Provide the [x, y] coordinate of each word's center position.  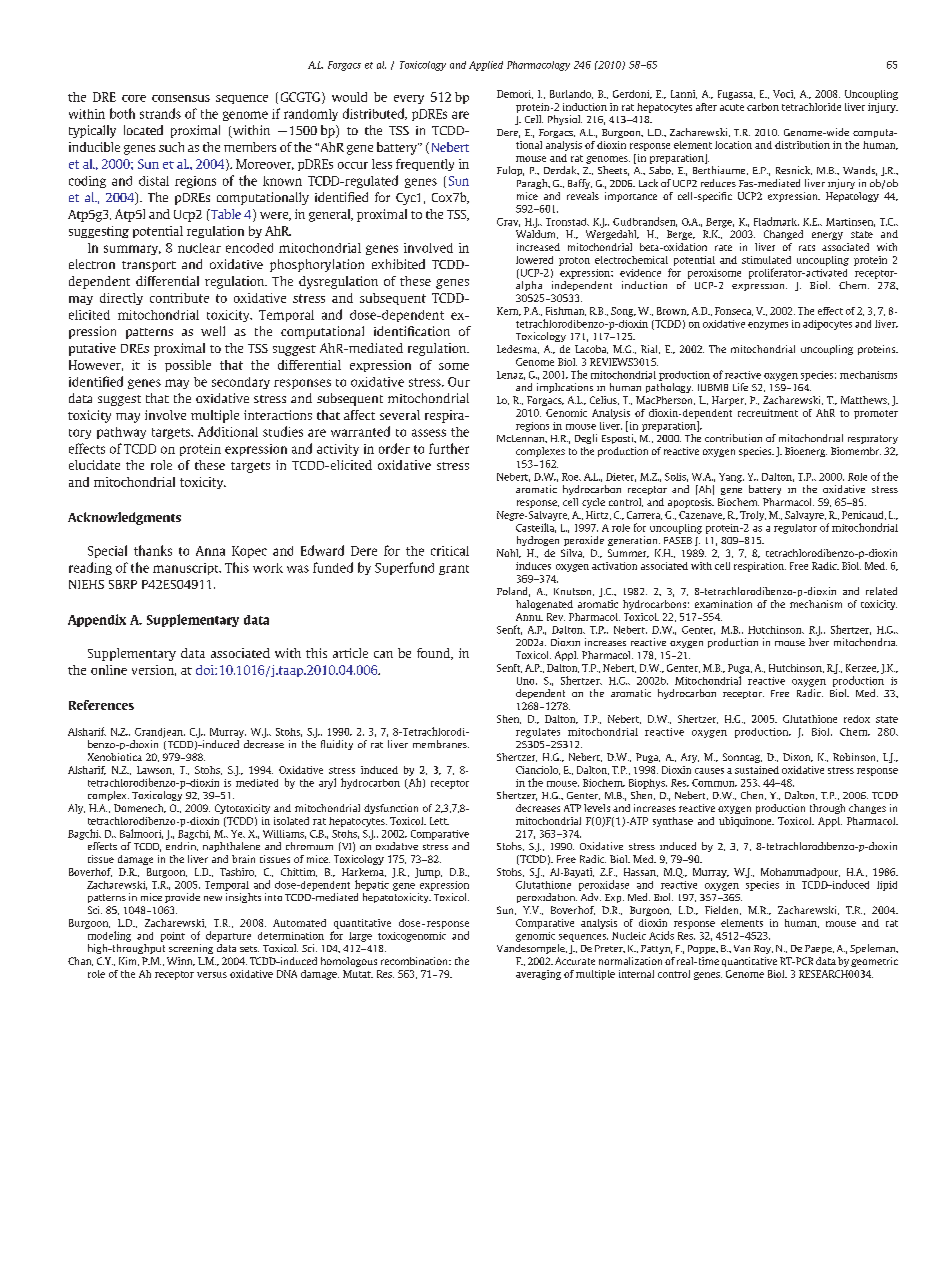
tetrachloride [811, 107]
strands [160, 113]
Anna [210, 551]
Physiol [565, 120]
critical [450, 551]
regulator [795, 529]
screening [191, 949]
